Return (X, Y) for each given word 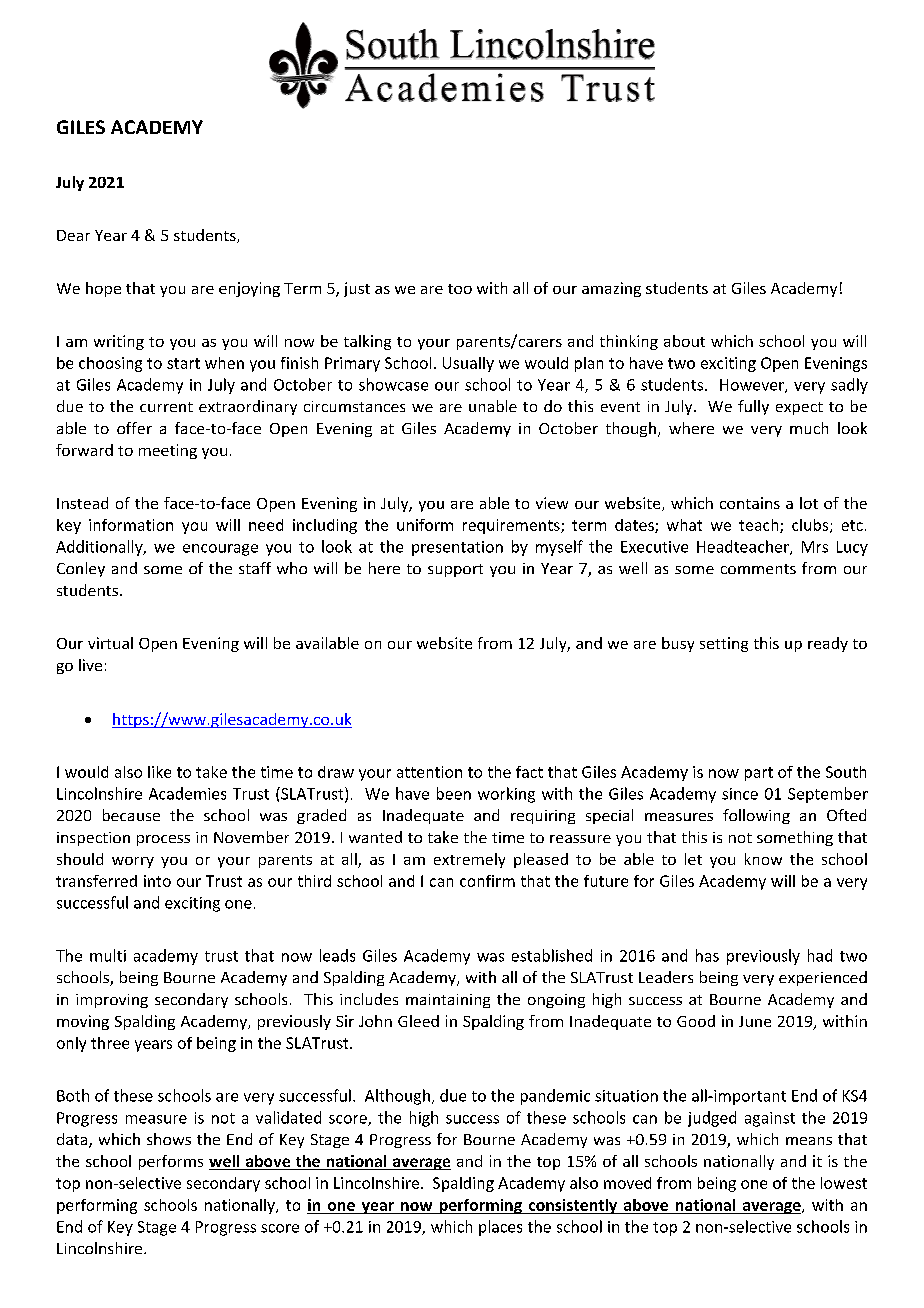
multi (108, 955)
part (759, 774)
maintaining (448, 1001)
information (131, 525)
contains (750, 503)
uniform (425, 525)
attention (429, 772)
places (500, 1228)
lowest (844, 1183)
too (460, 289)
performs (171, 1162)
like (159, 772)
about (684, 341)
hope (103, 289)
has (707, 955)
